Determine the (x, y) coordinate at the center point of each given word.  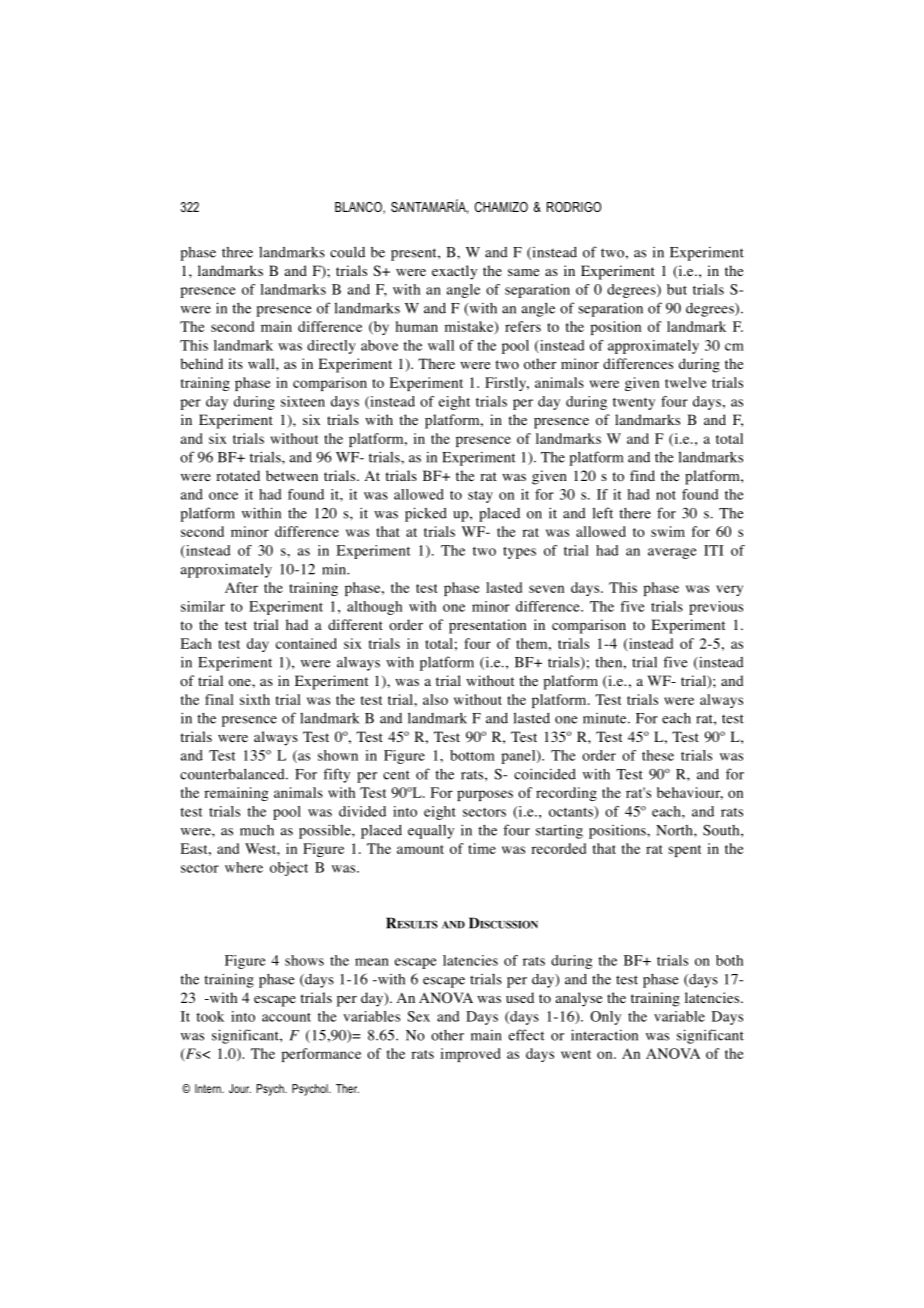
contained (306, 643)
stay (480, 497)
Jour (240, 1088)
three (237, 252)
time (482, 848)
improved (470, 1055)
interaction (604, 1035)
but (677, 289)
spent (684, 851)
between (292, 475)
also (435, 699)
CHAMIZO (501, 207)
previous (716, 608)
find (642, 475)
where (244, 867)
